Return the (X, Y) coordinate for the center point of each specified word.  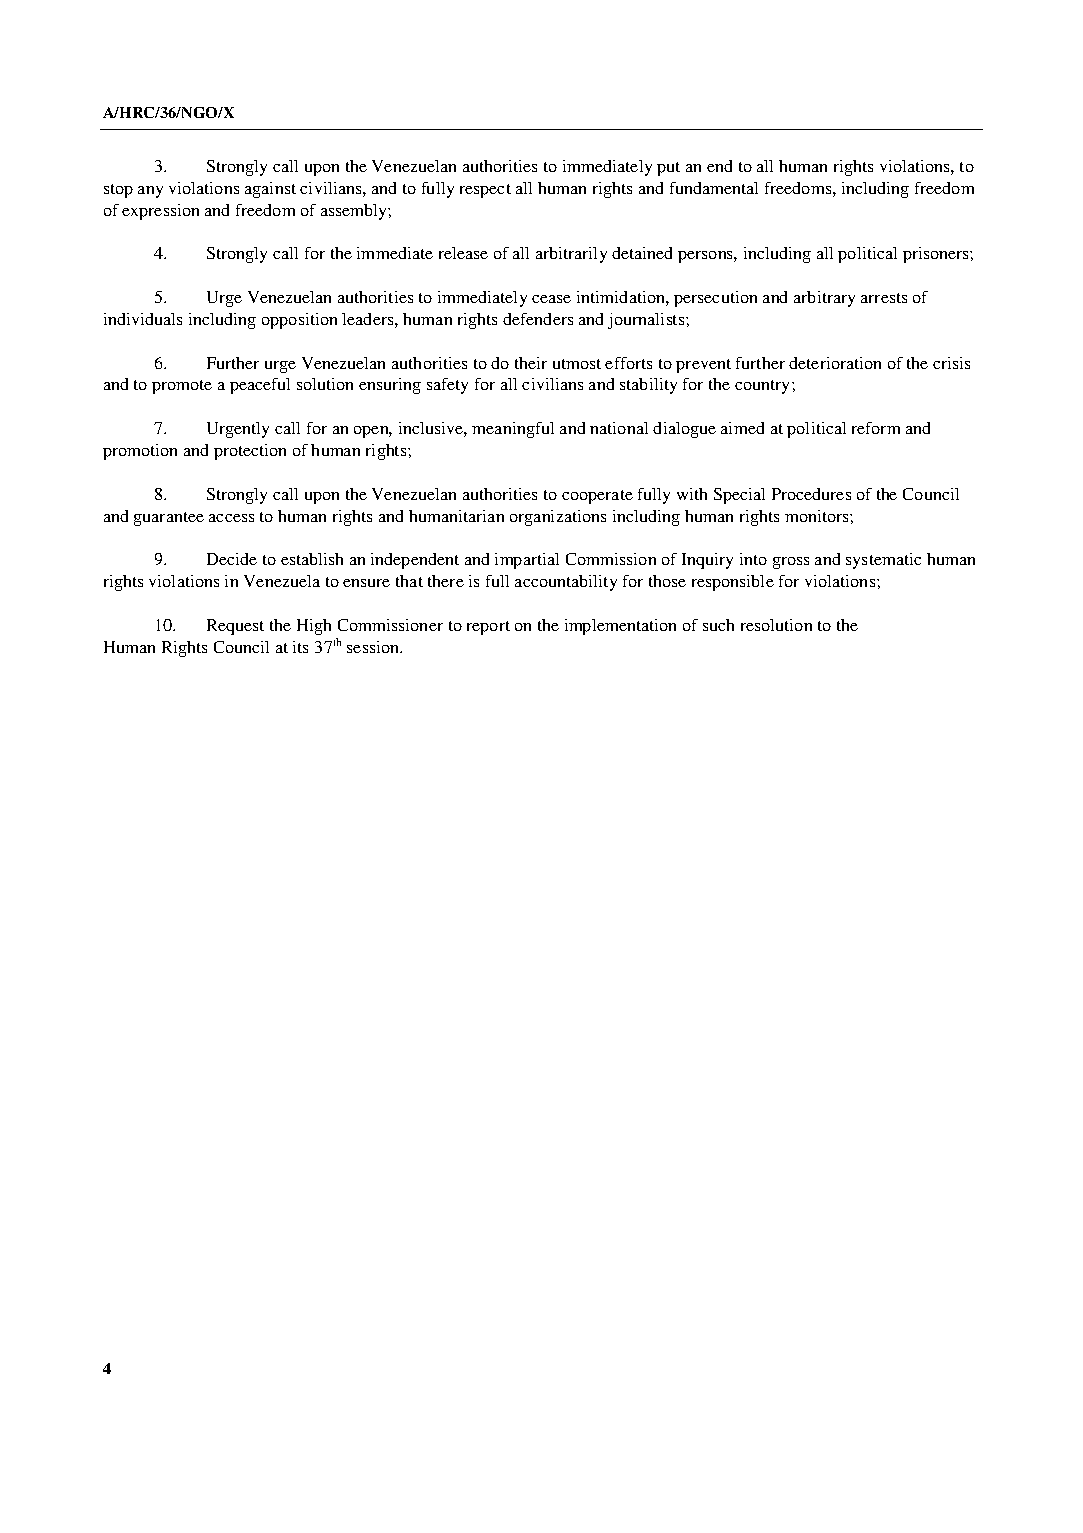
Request (235, 627)
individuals (143, 319)
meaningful (513, 430)
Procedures (811, 494)
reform (876, 428)
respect (485, 191)
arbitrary (824, 299)
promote (182, 387)
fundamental (714, 188)
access (231, 518)
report (488, 628)
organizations (558, 518)
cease (551, 299)
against (270, 190)
